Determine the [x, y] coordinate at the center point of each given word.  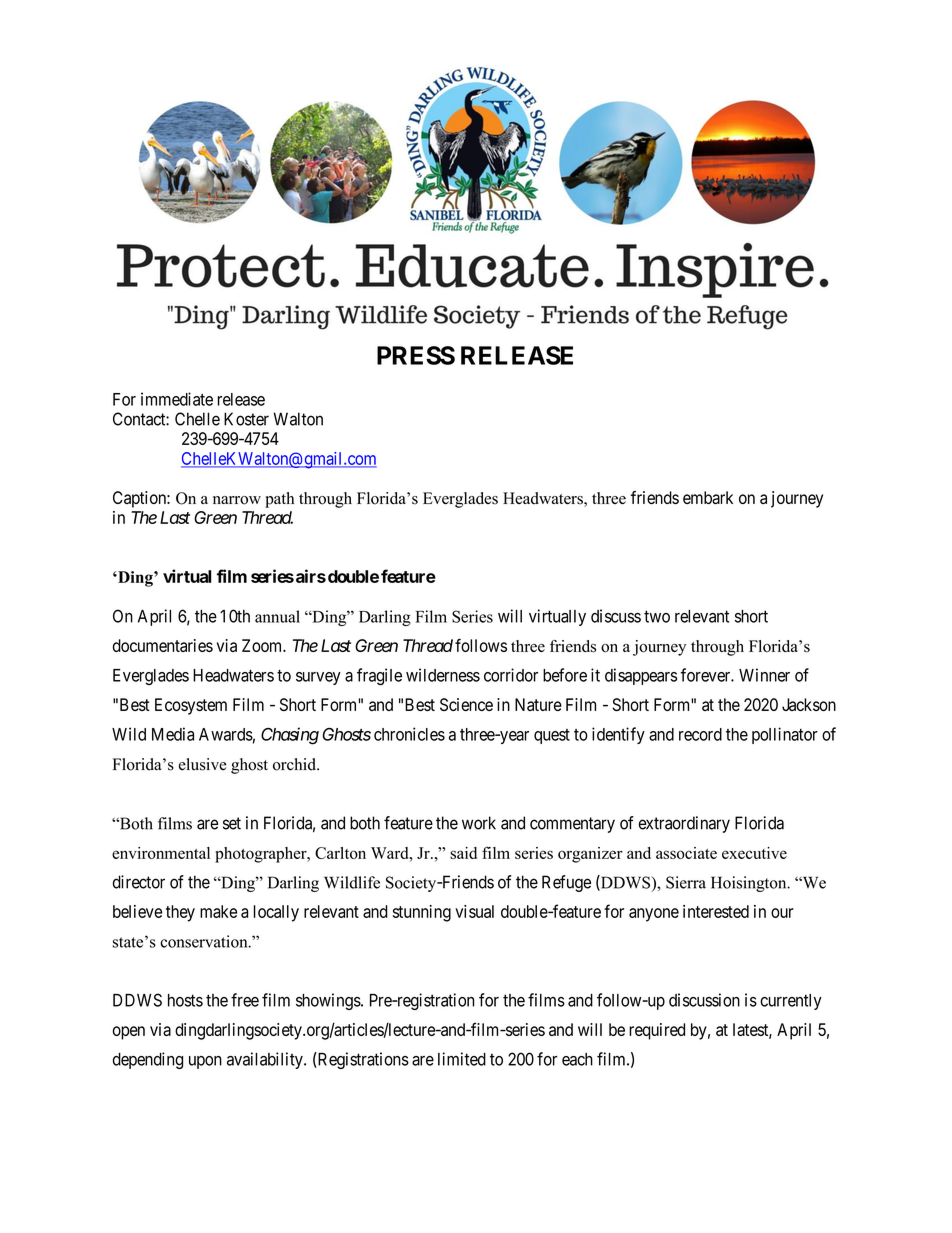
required [657, 1031]
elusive [203, 764]
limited [462, 1059]
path [279, 500]
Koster [246, 419]
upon [205, 1062]
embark [708, 497]
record [700, 734]
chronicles [409, 734]
